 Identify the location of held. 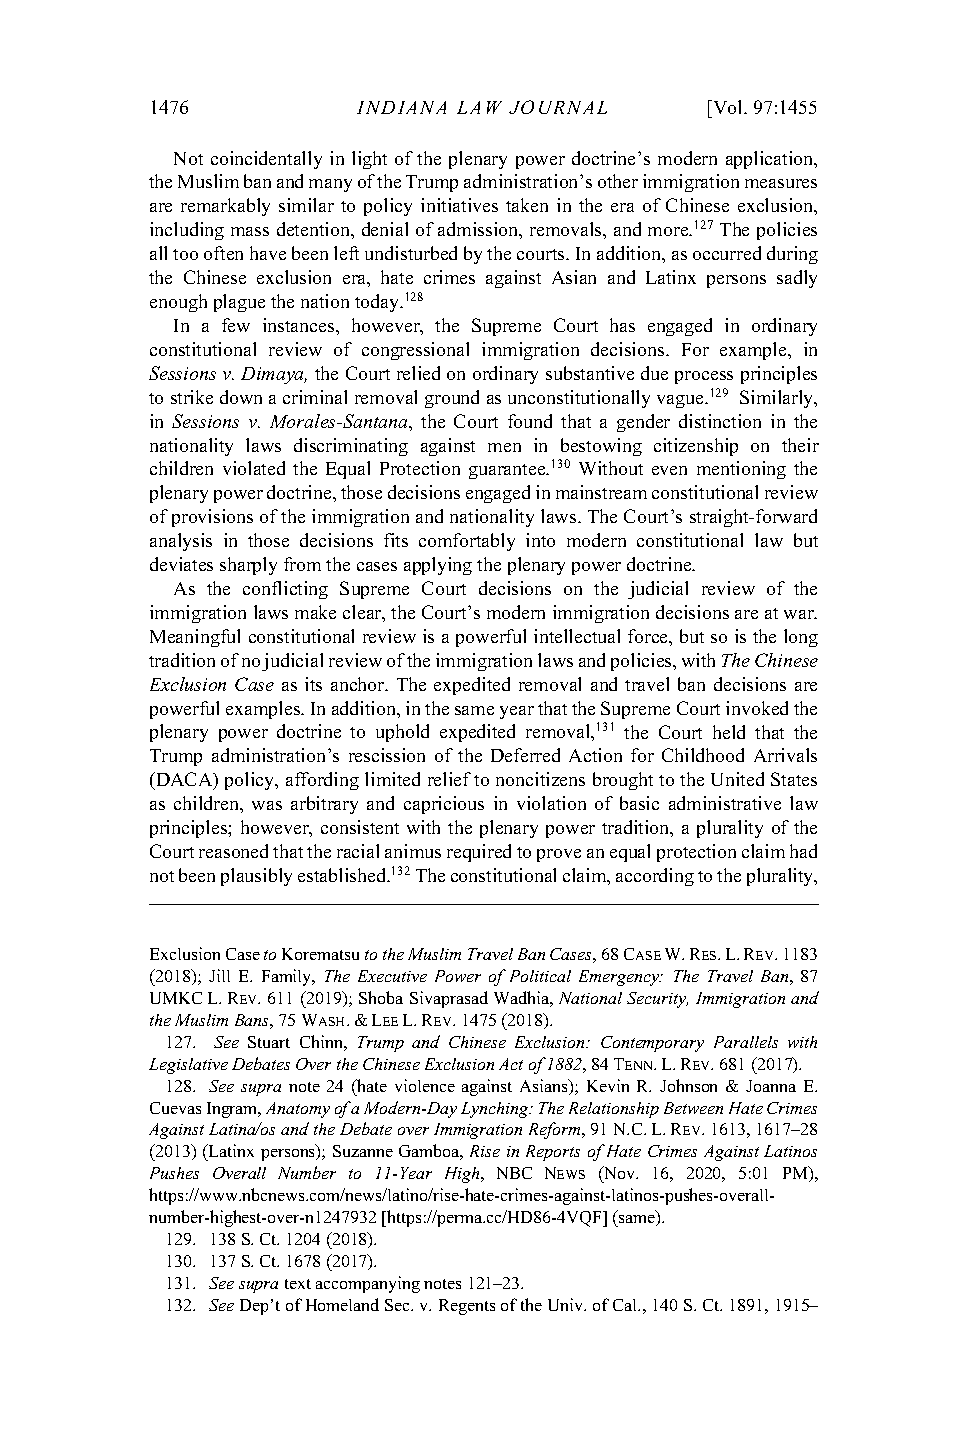
(729, 732).
